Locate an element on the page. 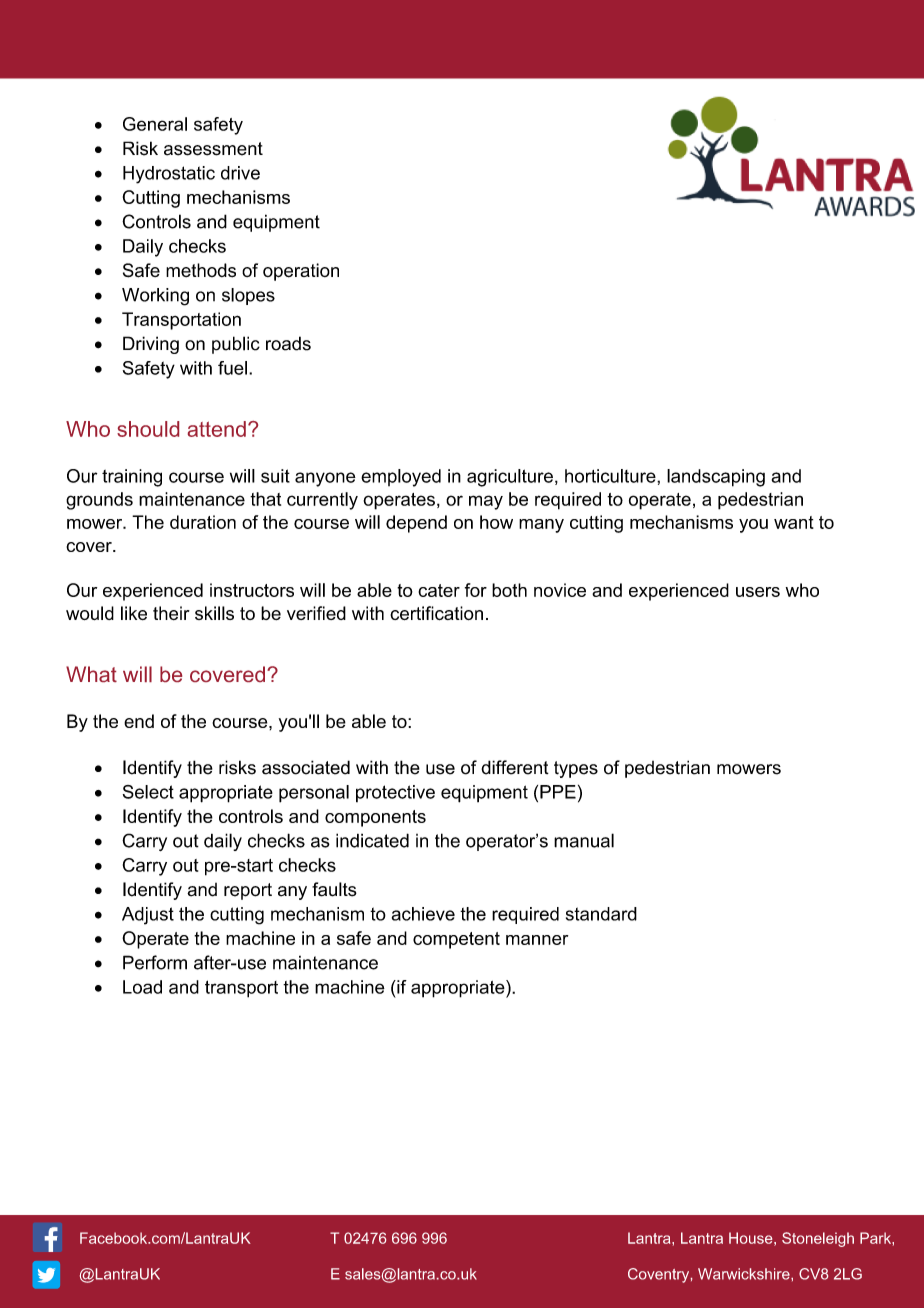 This page has width=924, height=1308. want is located at coordinates (794, 522).
